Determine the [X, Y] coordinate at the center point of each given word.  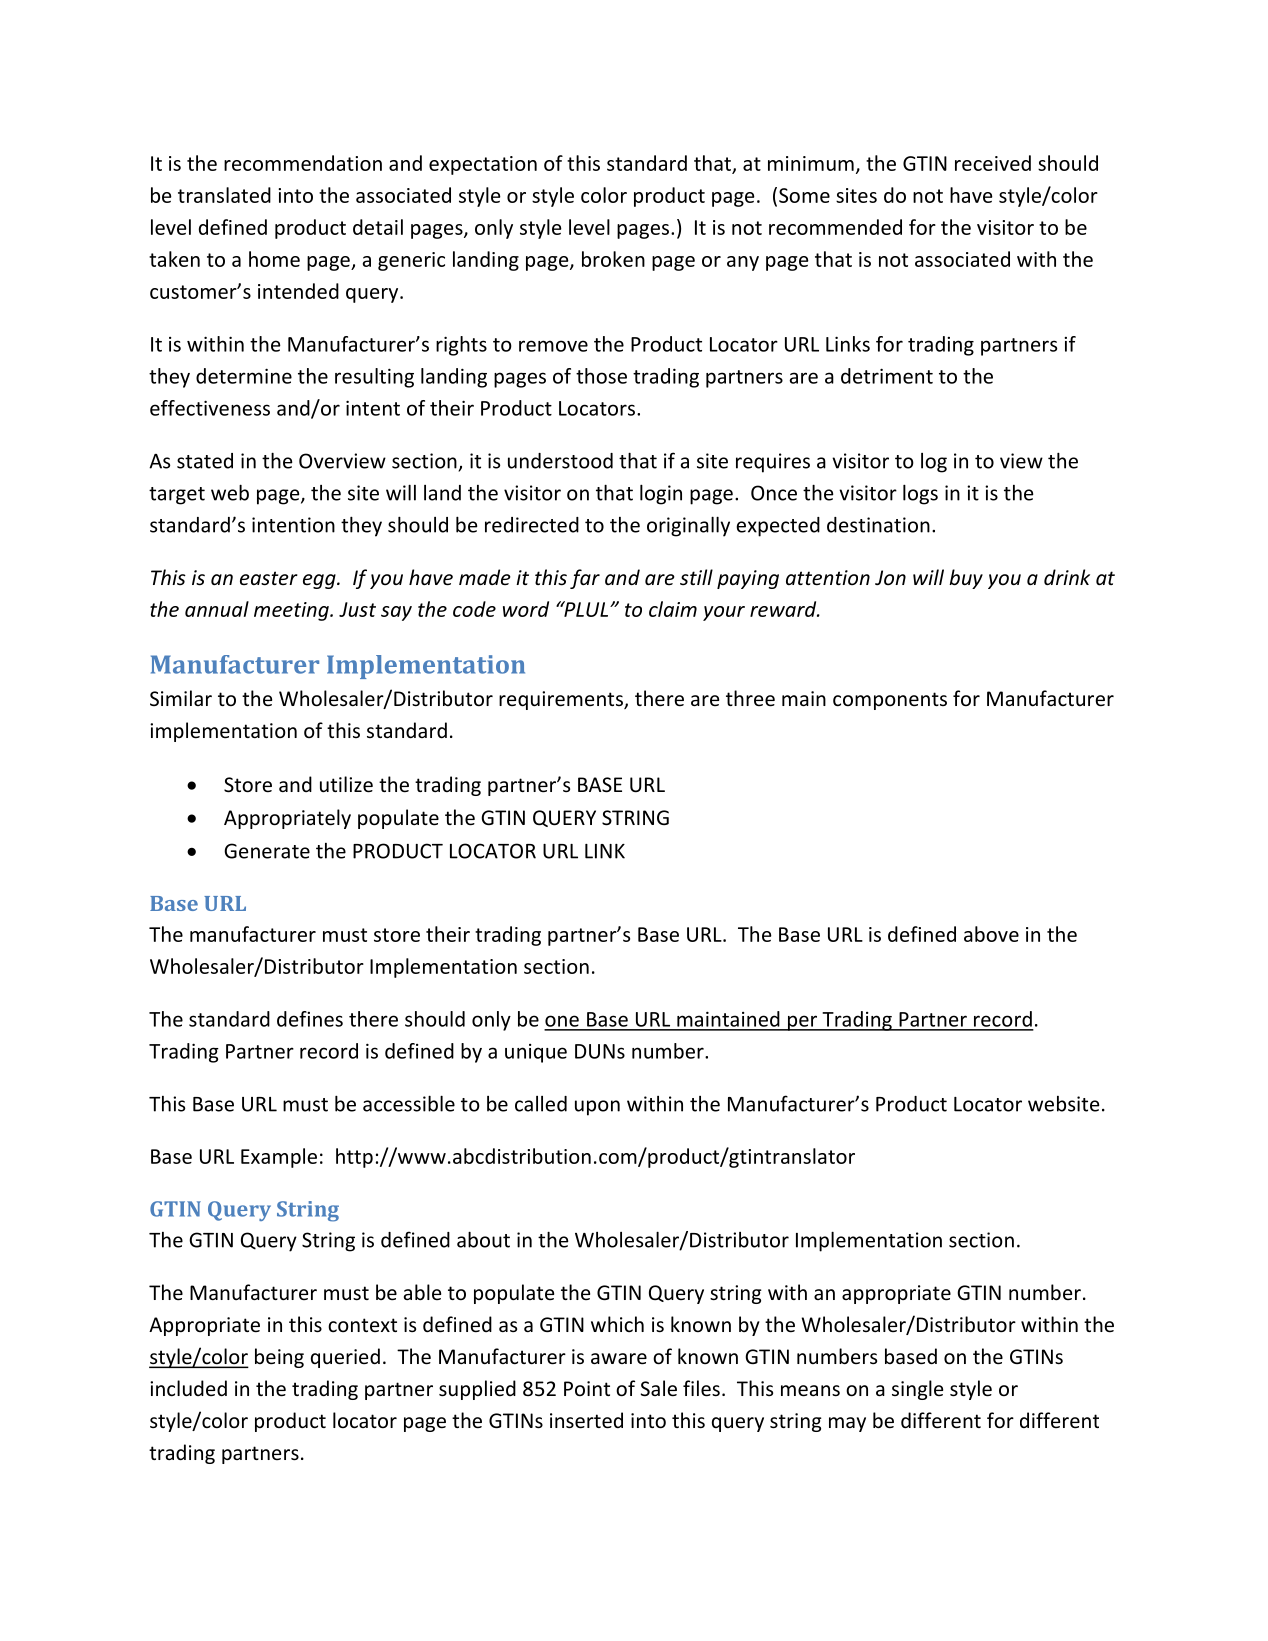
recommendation [303, 163]
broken [613, 259]
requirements [562, 700]
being [279, 1358]
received [993, 163]
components [890, 701]
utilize [346, 784]
